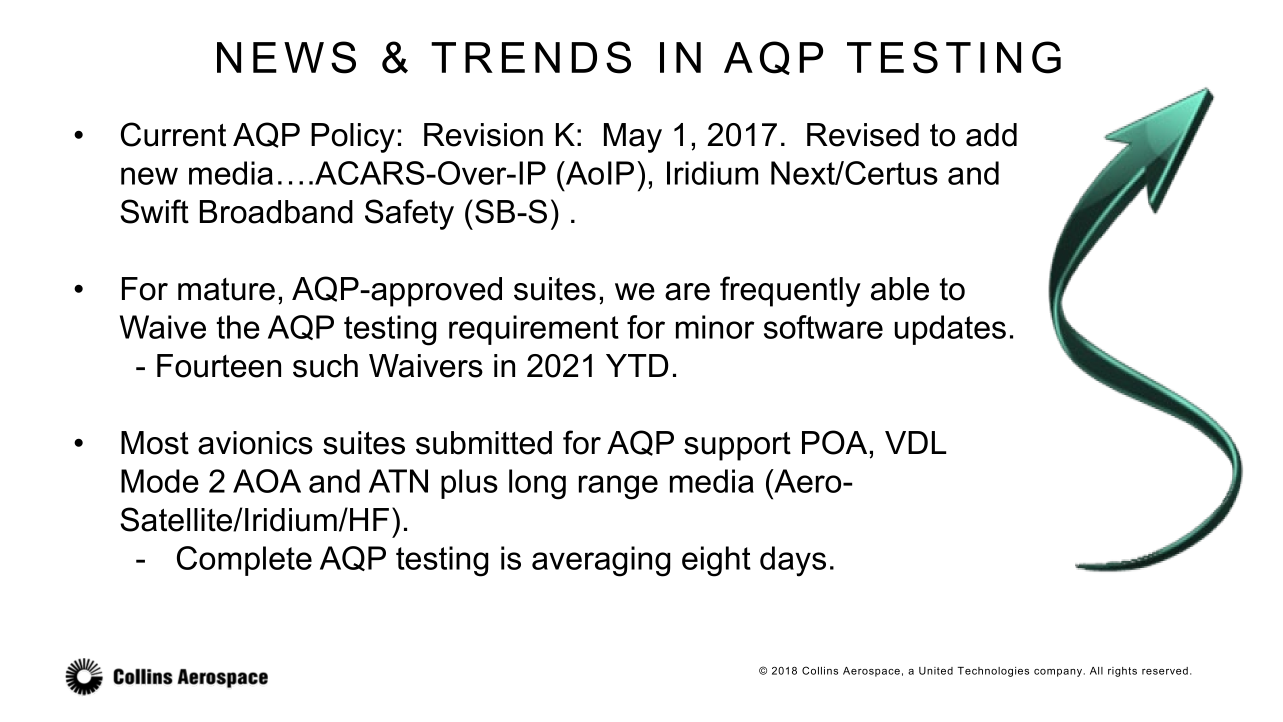 The image size is (1283, 722). Describe the element at coordinates (1058, 673) in the screenshot. I see `company` at that location.
